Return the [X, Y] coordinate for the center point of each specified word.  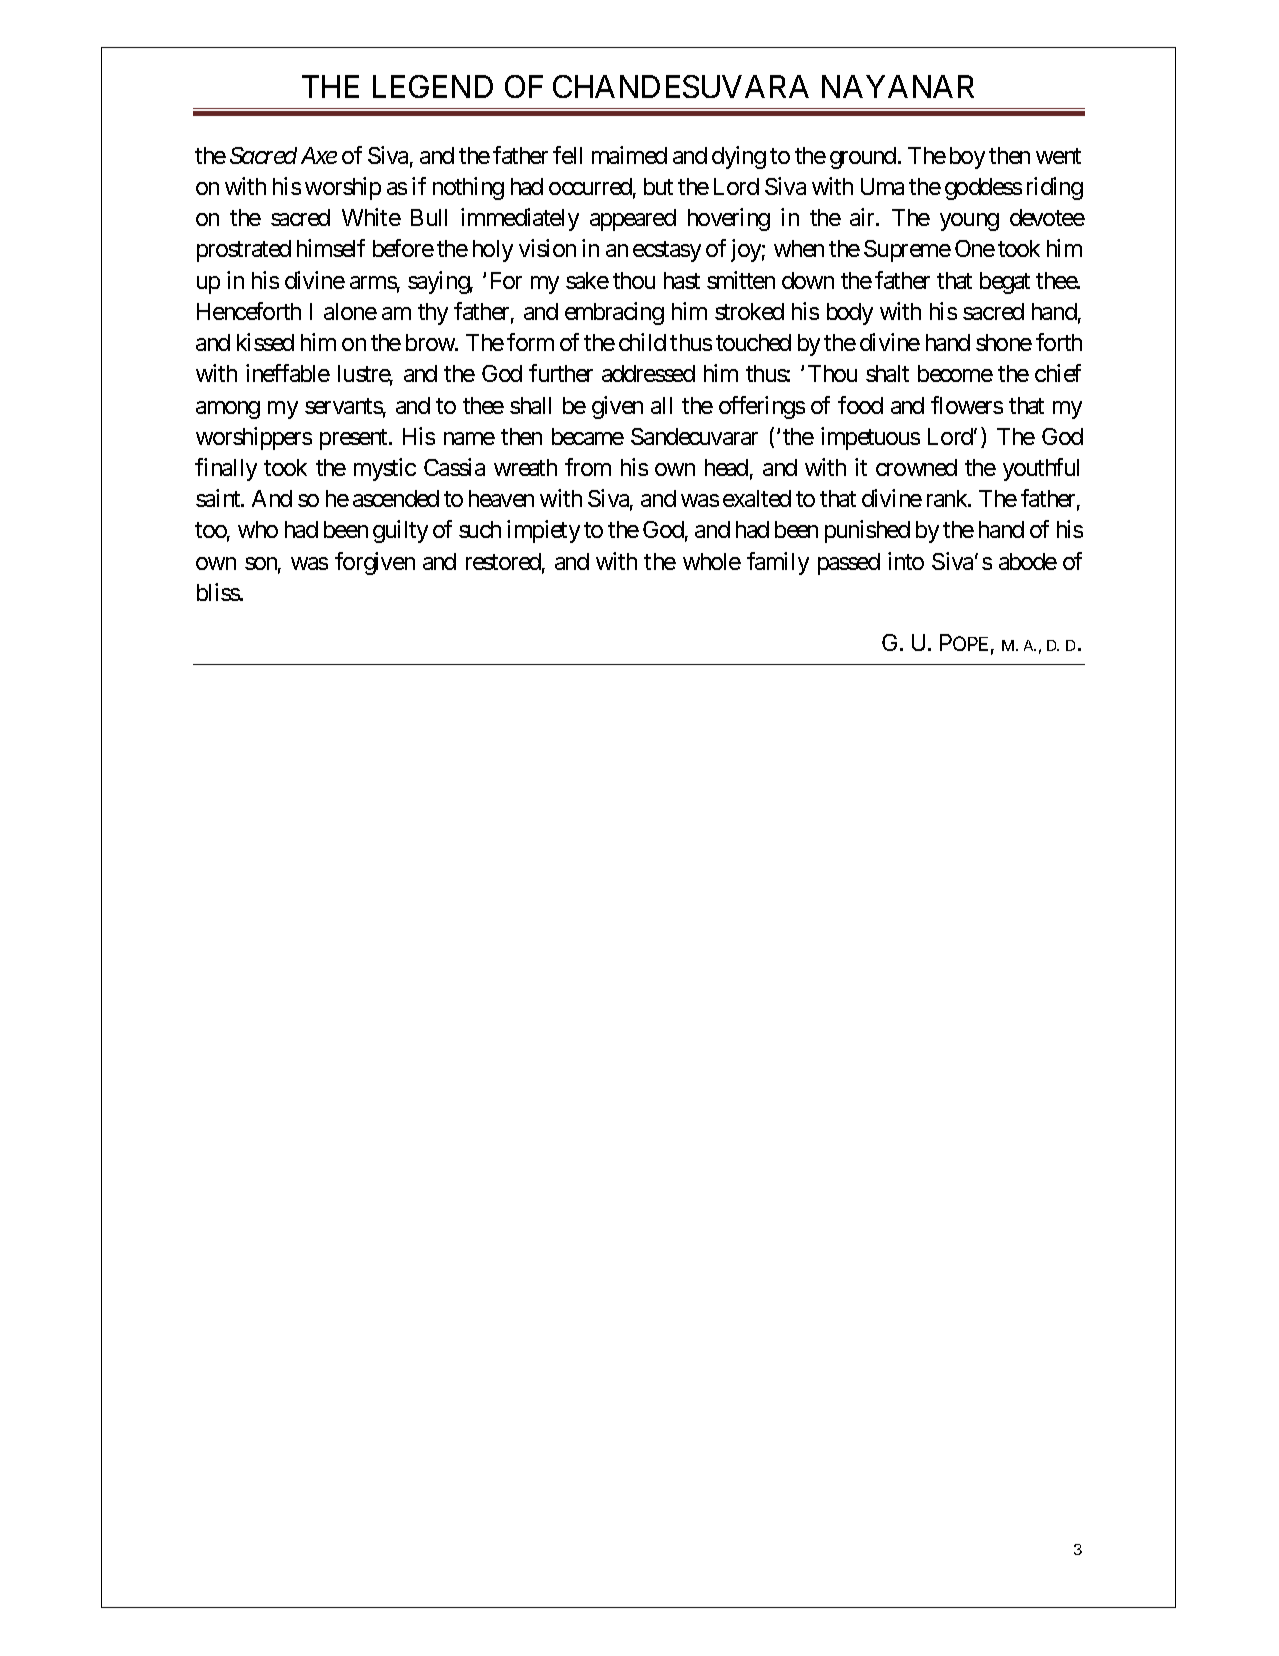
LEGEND [433, 86]
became [588, 436]
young [969, 222]
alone [350, 311]
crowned [916, 467]
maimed [629, 155]
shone [1004, 342]
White [371, 217]
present [355, 439]
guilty [400, 531]
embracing [614, 313]
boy [967, 158]
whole [712, 561]
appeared [633, 220]
